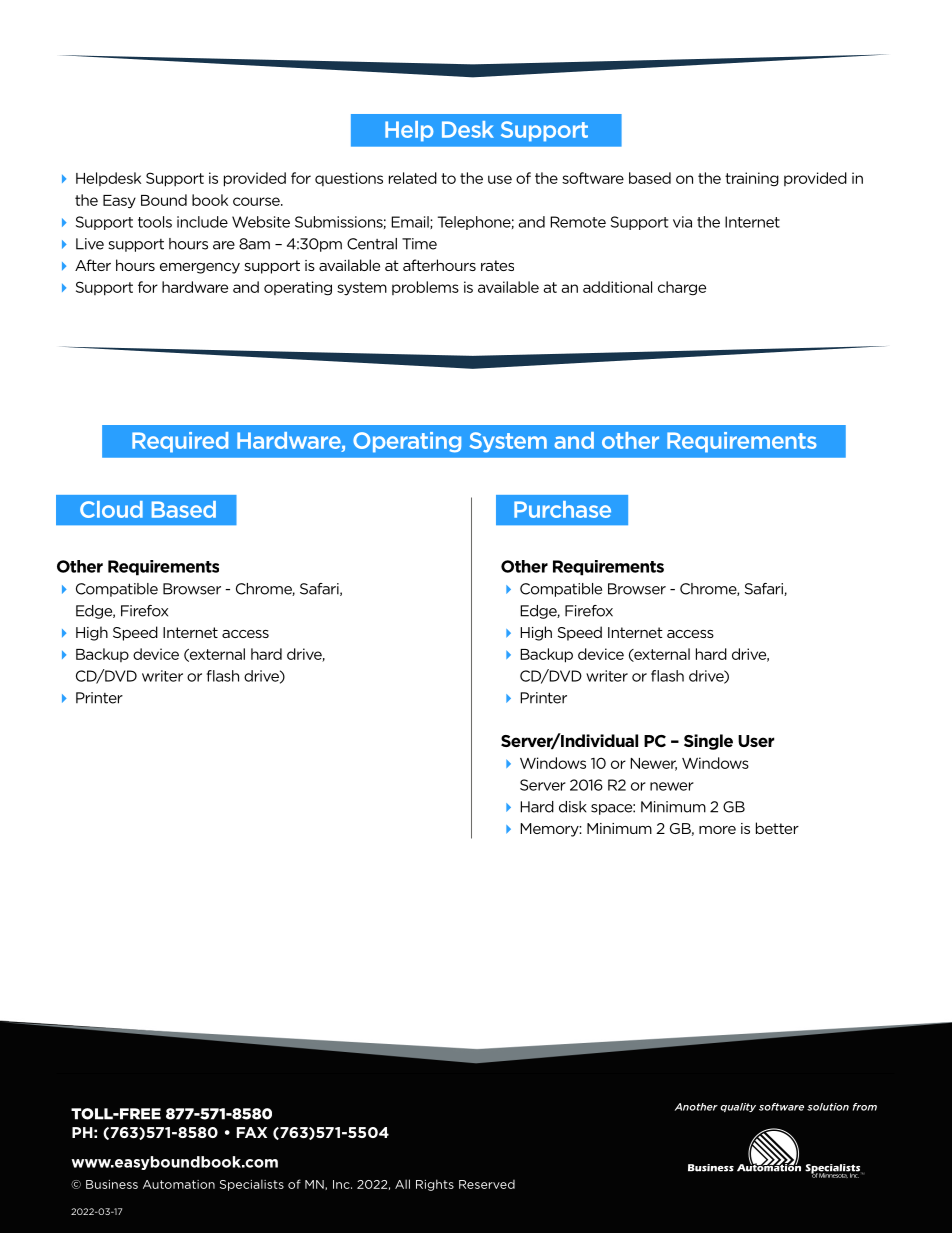  Describe the element at coordinates (413, 178) in the screenshot. I see `related` at that location.
